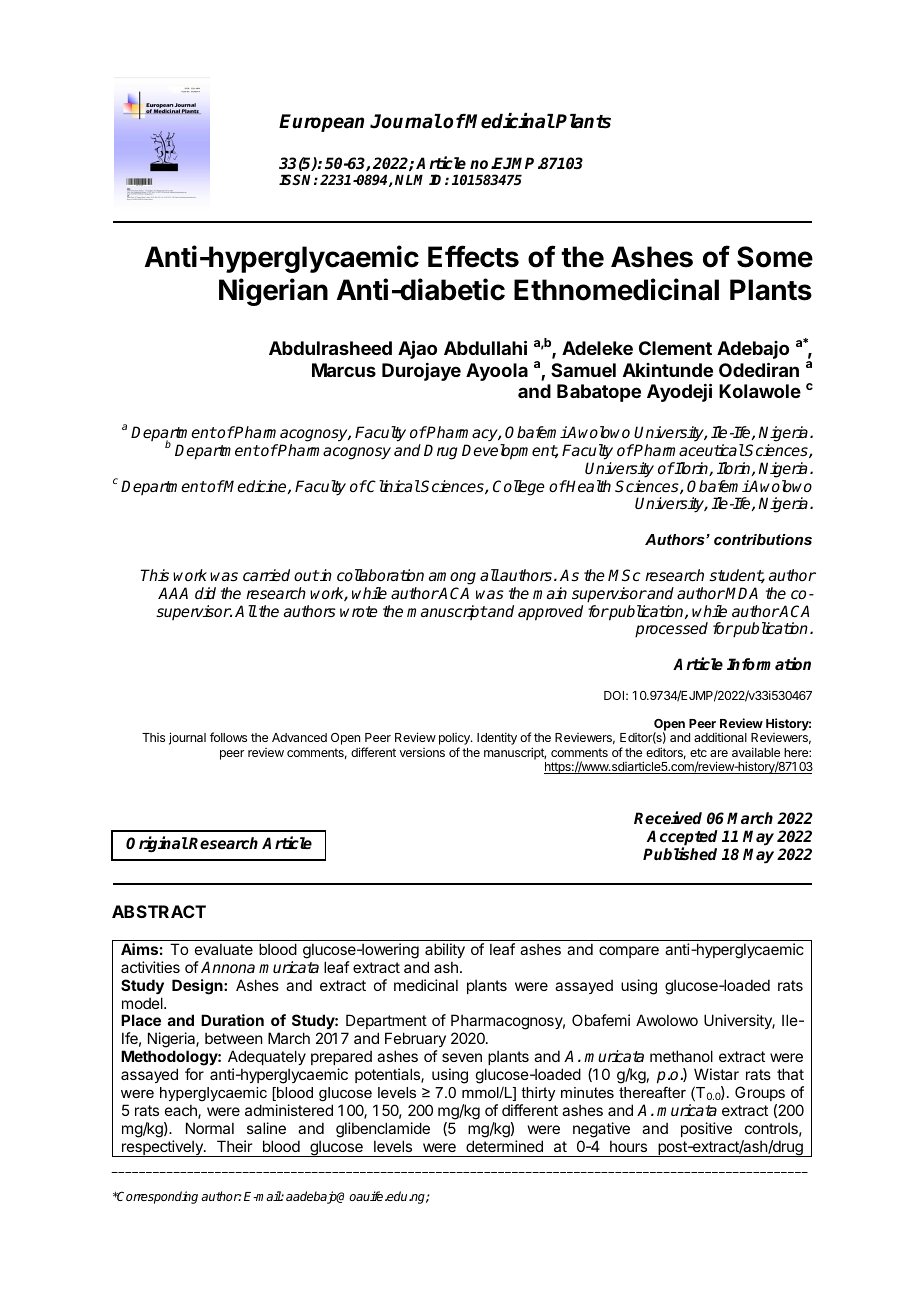 This screenshot has width=924, height=1307. Describe the element at coordinates (671, 630) in the screenshot. I see `processed` at that location.
